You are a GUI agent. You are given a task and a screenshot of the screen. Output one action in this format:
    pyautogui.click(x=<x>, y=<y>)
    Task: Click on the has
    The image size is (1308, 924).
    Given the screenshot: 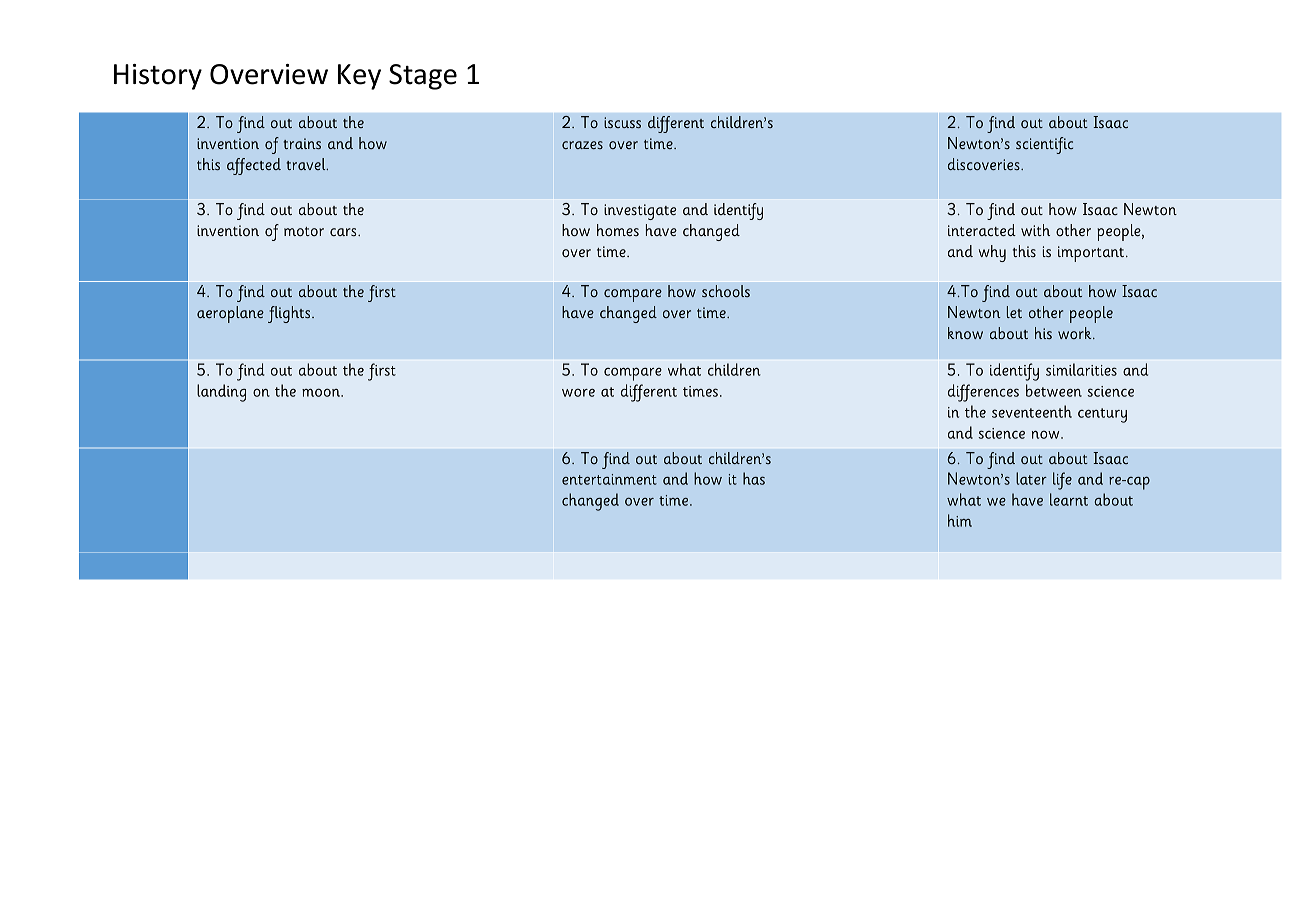 What is the action you would take?
    pyautogui.click(x=754, y=478)
